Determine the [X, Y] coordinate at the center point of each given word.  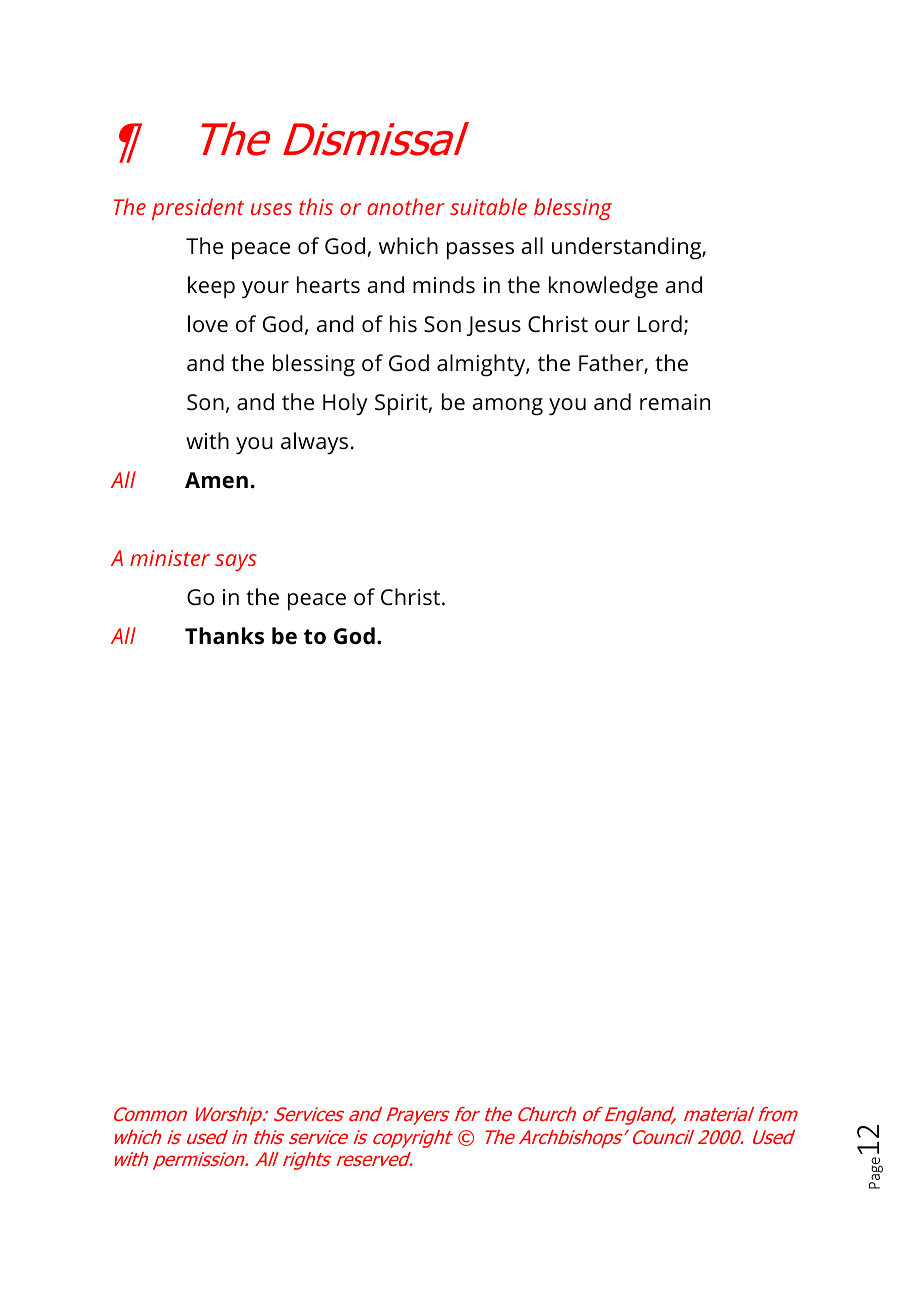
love [208, 324]
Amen [216, 480]
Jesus [494, 326]
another [406, 206]
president [198, 209]
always [314, 443]
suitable [488, 206]
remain [675, 402]
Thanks [224, 636]
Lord [660, 323]
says [236, 562]
